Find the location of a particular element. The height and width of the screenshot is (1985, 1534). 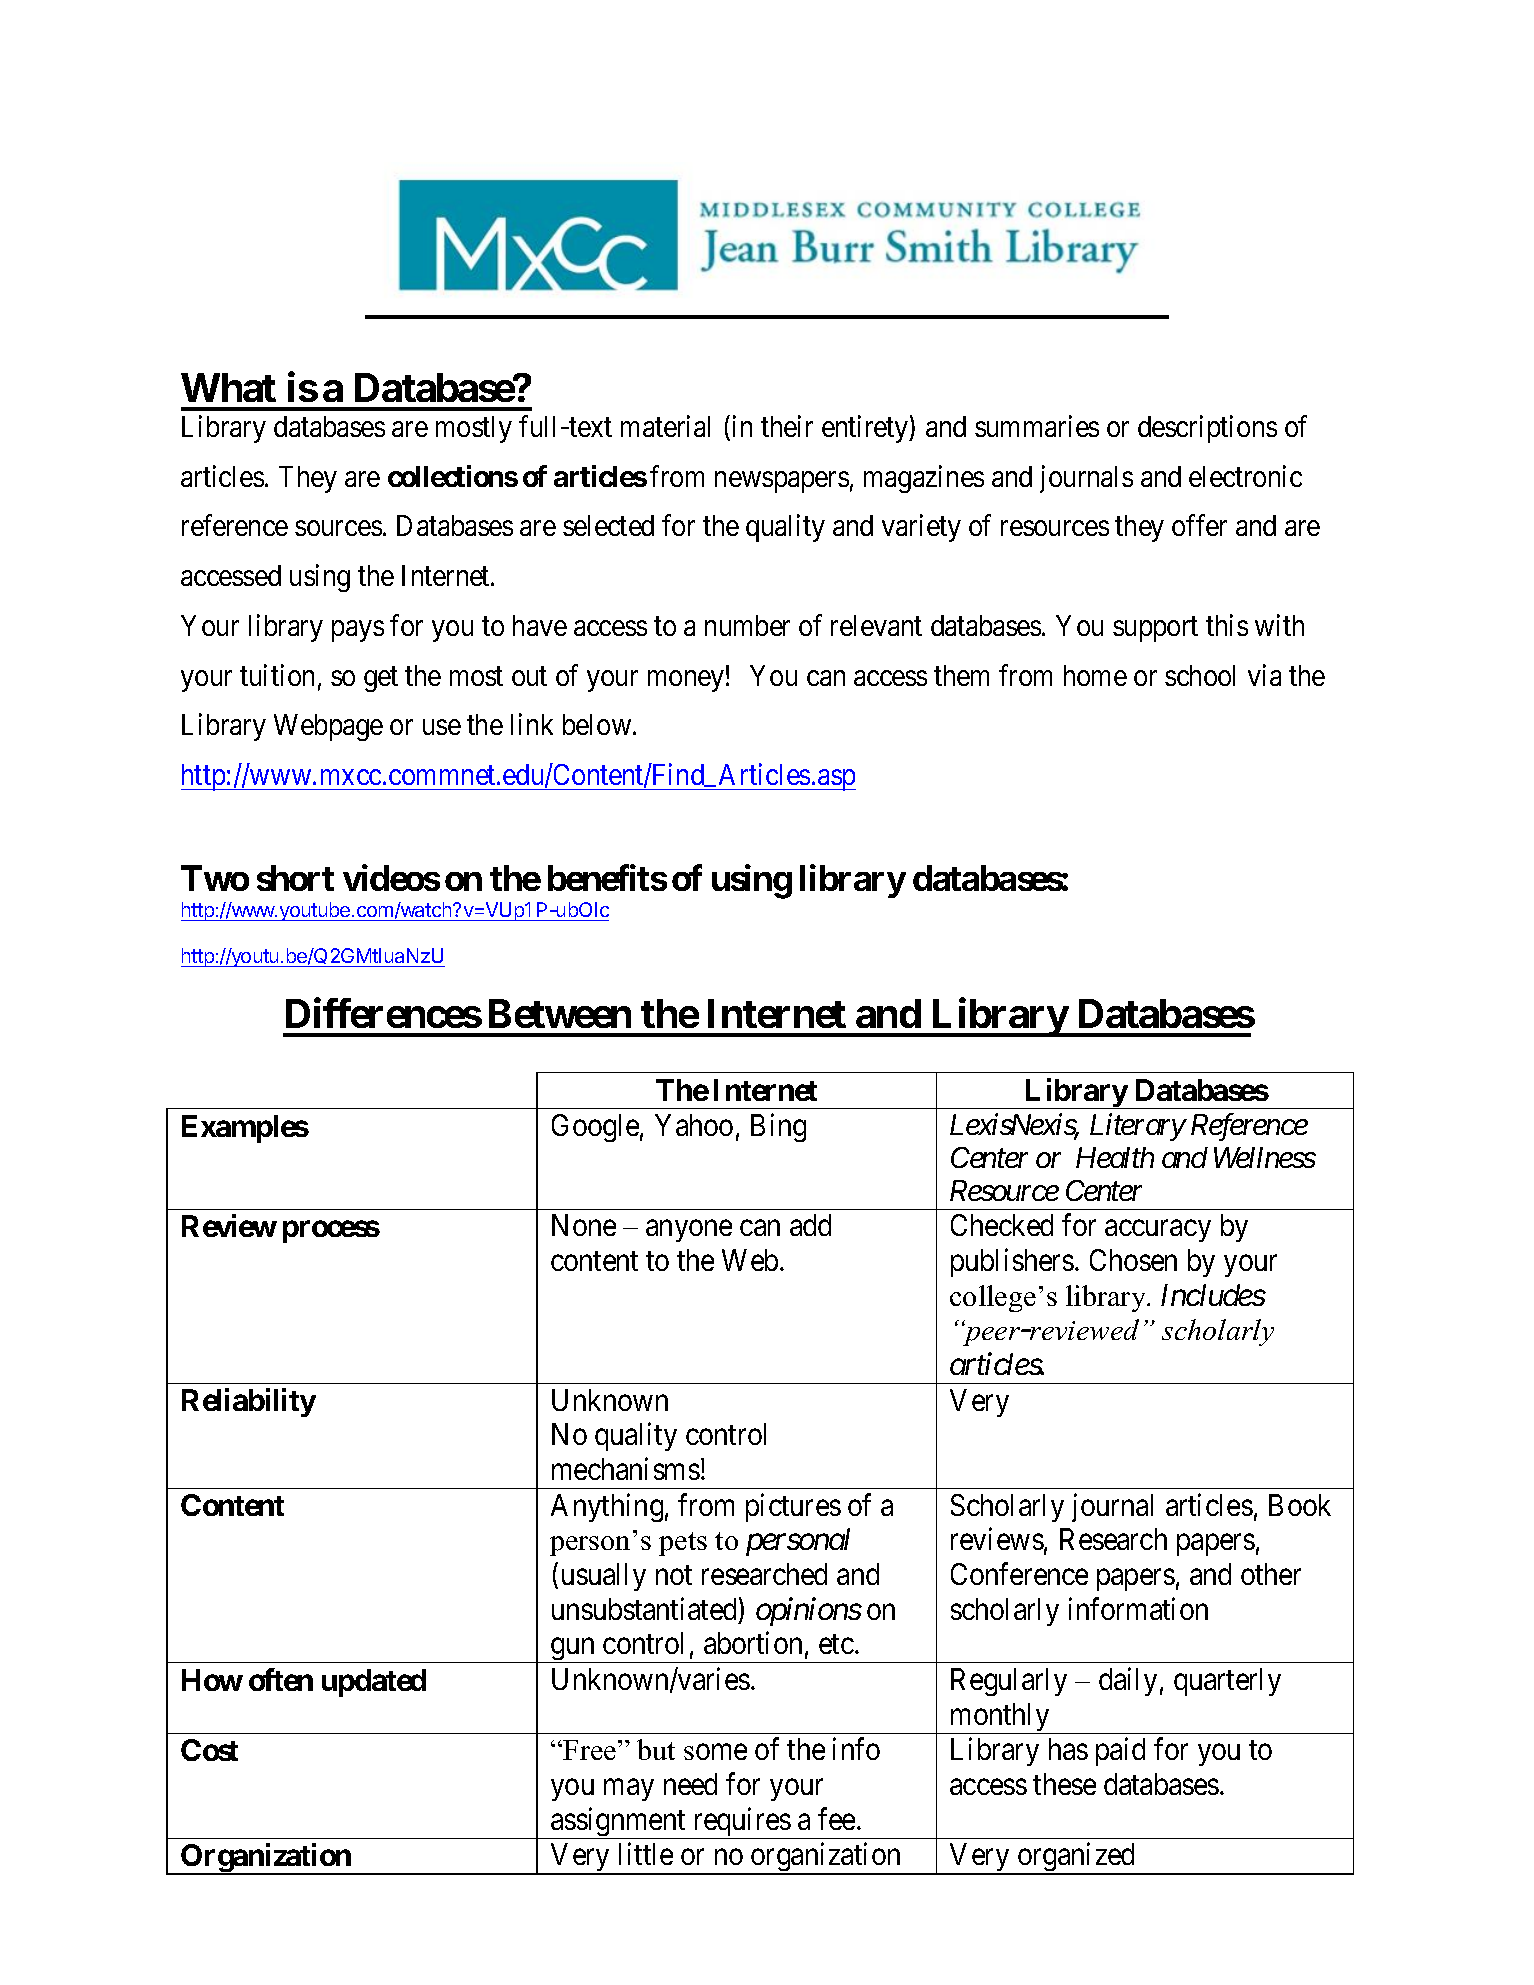

requires is located at coordinates (741, 1823).
